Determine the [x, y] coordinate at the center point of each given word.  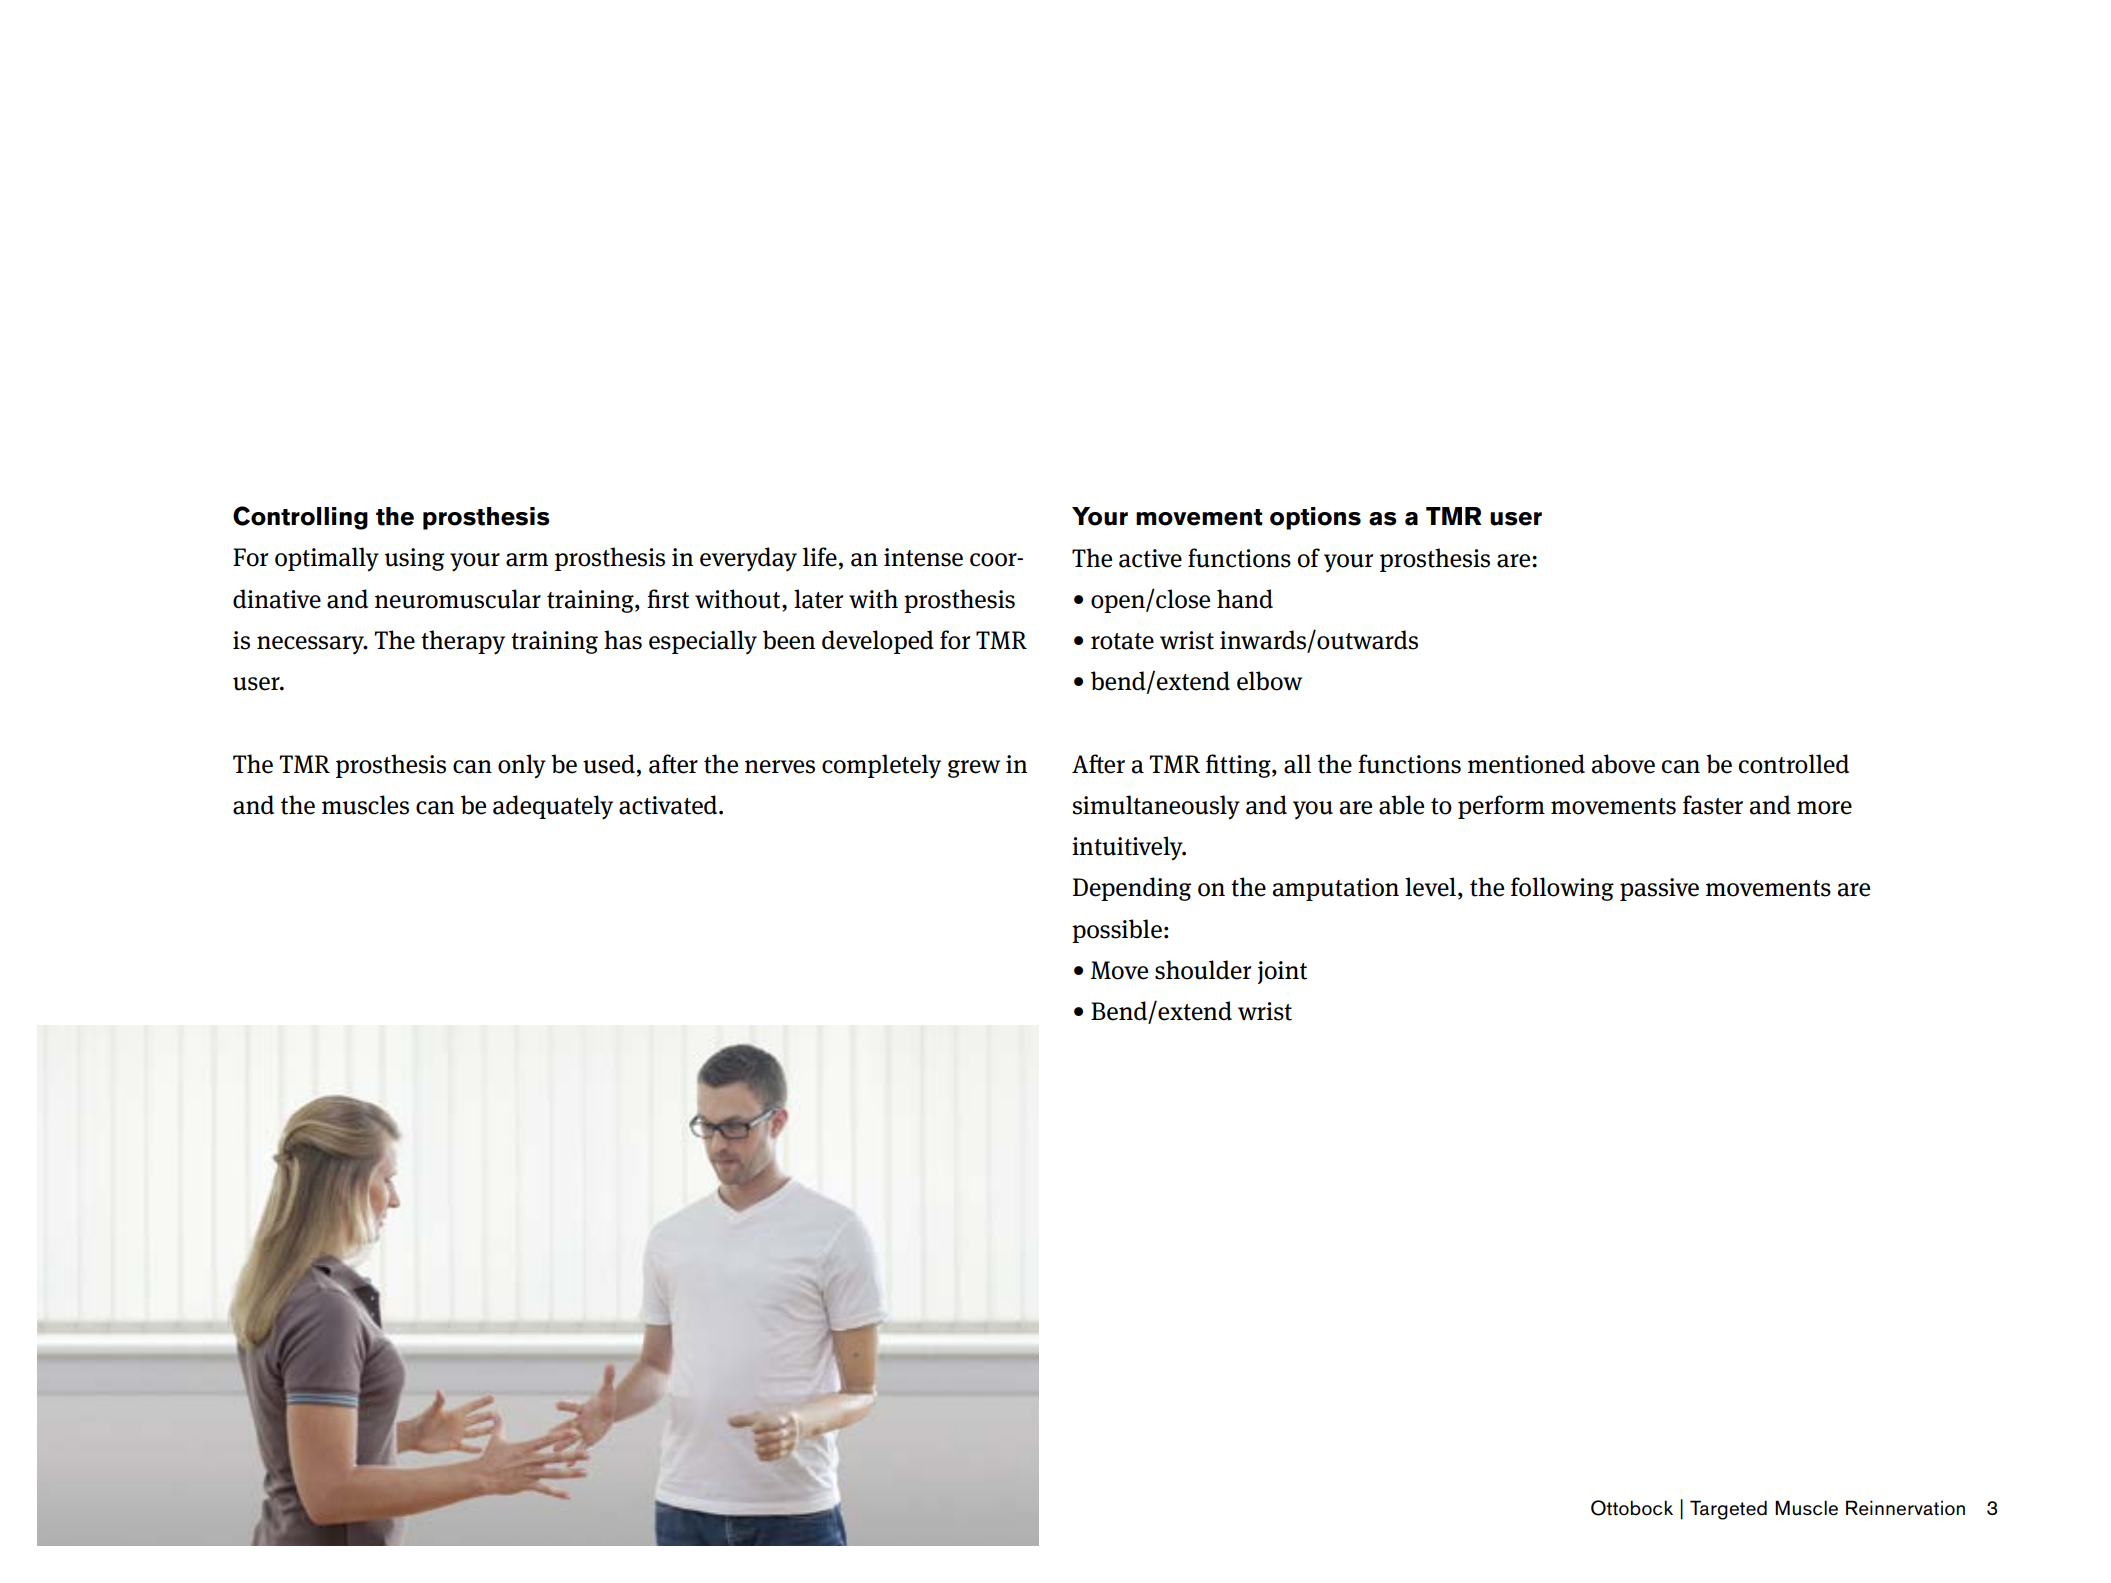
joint [1282, 972]
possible [1117, 931]
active [1150, 558]
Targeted [1728, 1510]
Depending [1132, 889]
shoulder [1203, 970]
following [1562, 889]
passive [1659, 889]
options [1315, 518]
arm [527, 560]
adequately [553, 807]
